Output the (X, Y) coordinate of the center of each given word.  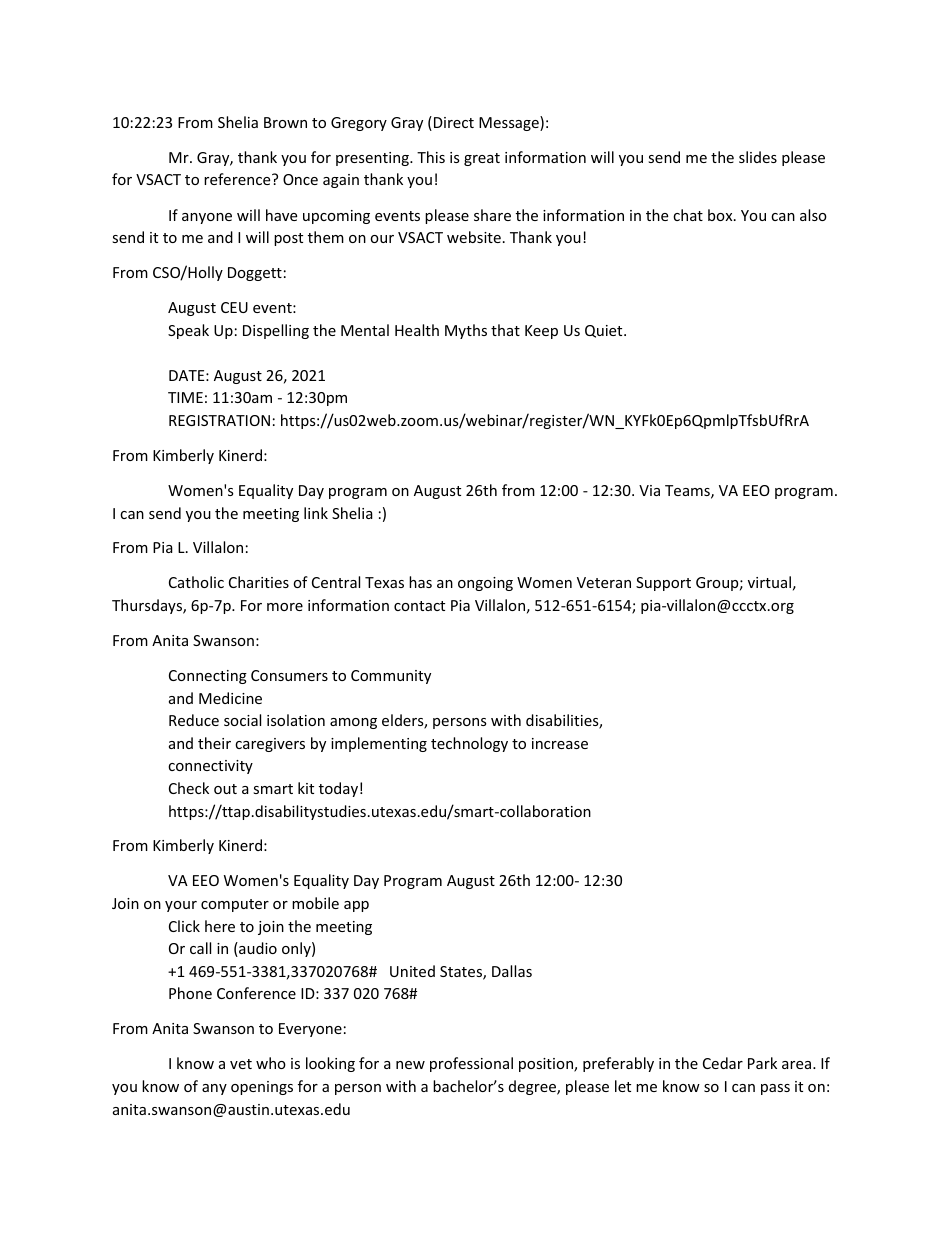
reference (238, 179)
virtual (769, 582)
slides (758, 157)
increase (560, 743)
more (285, 607)
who (271, 1063)
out (225, 789)
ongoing (485, 584)
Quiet (605, 331)
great (482, 159)
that (505, 330)
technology (469, 744)
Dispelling (276, 331)
